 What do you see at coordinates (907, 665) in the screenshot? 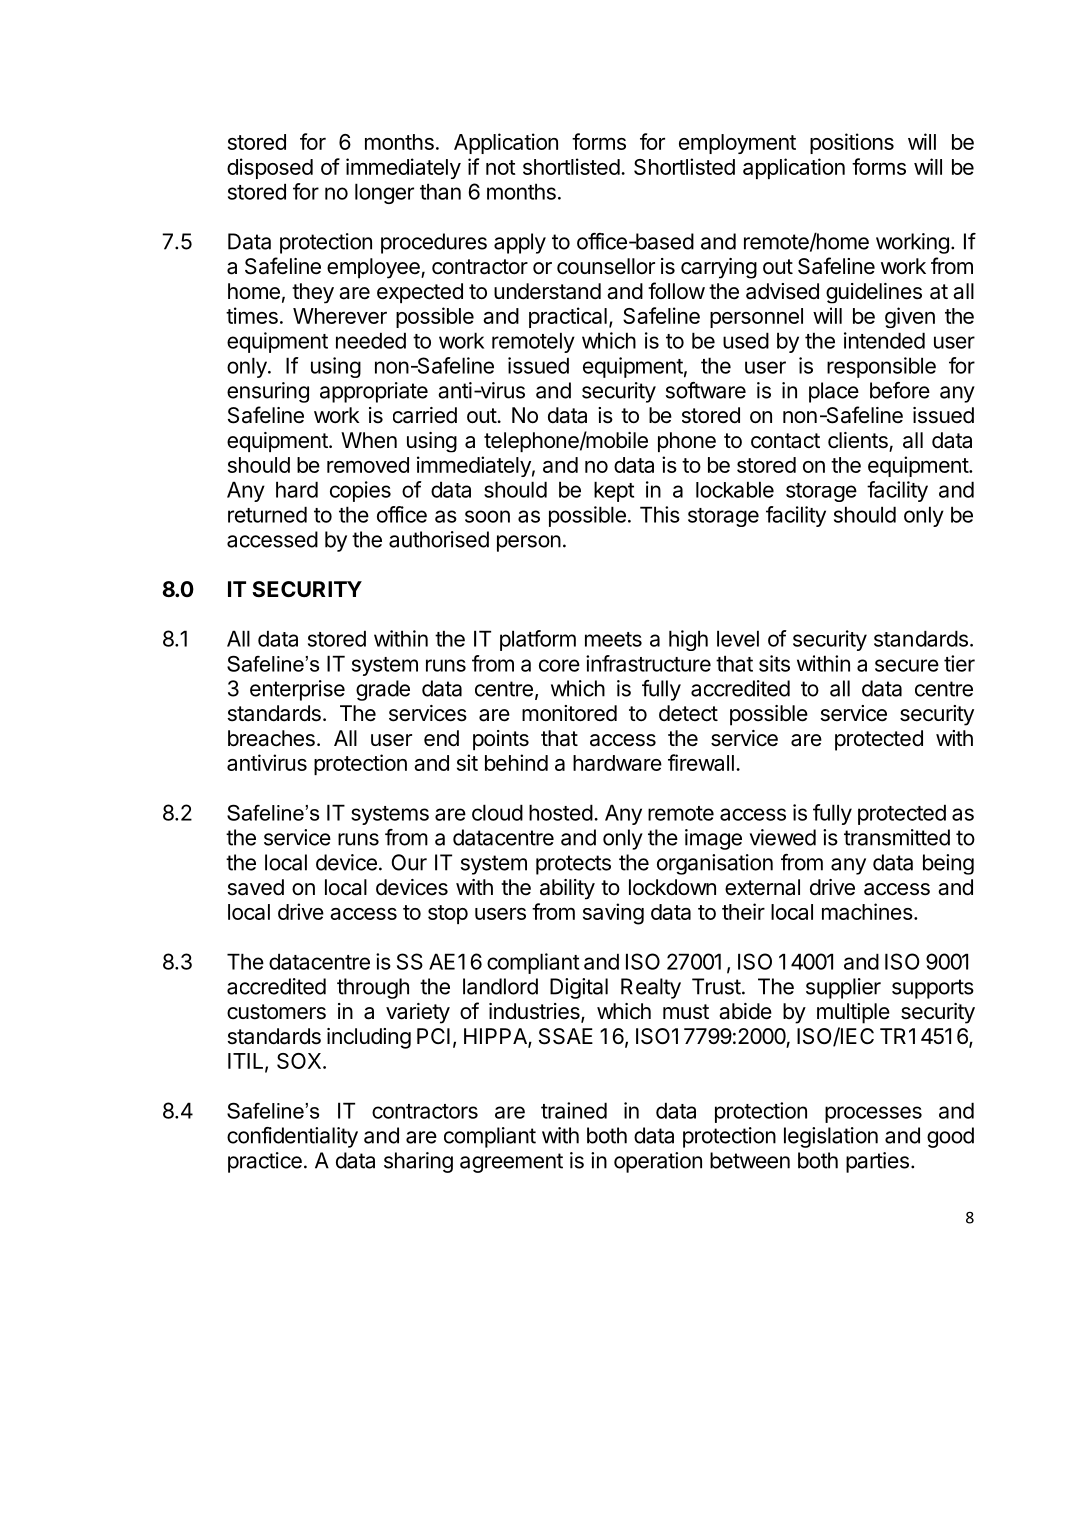
I see `secure` at bounding box center [907, 665].
